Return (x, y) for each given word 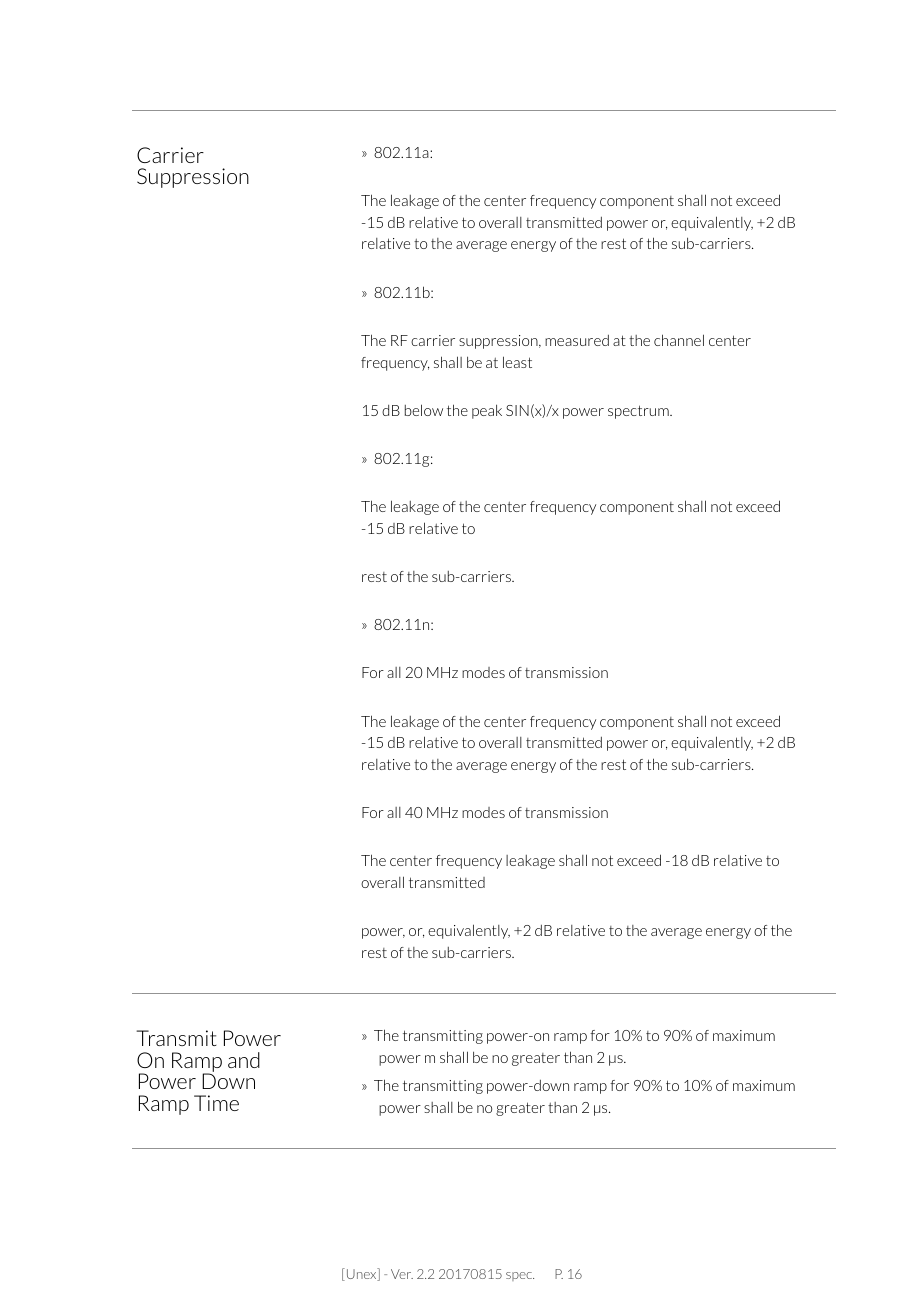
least (517, 362)
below (424, 410)
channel (679, 340)
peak (487, 411)
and (244, 1060)
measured (577, 340)
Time (216, 1103)
